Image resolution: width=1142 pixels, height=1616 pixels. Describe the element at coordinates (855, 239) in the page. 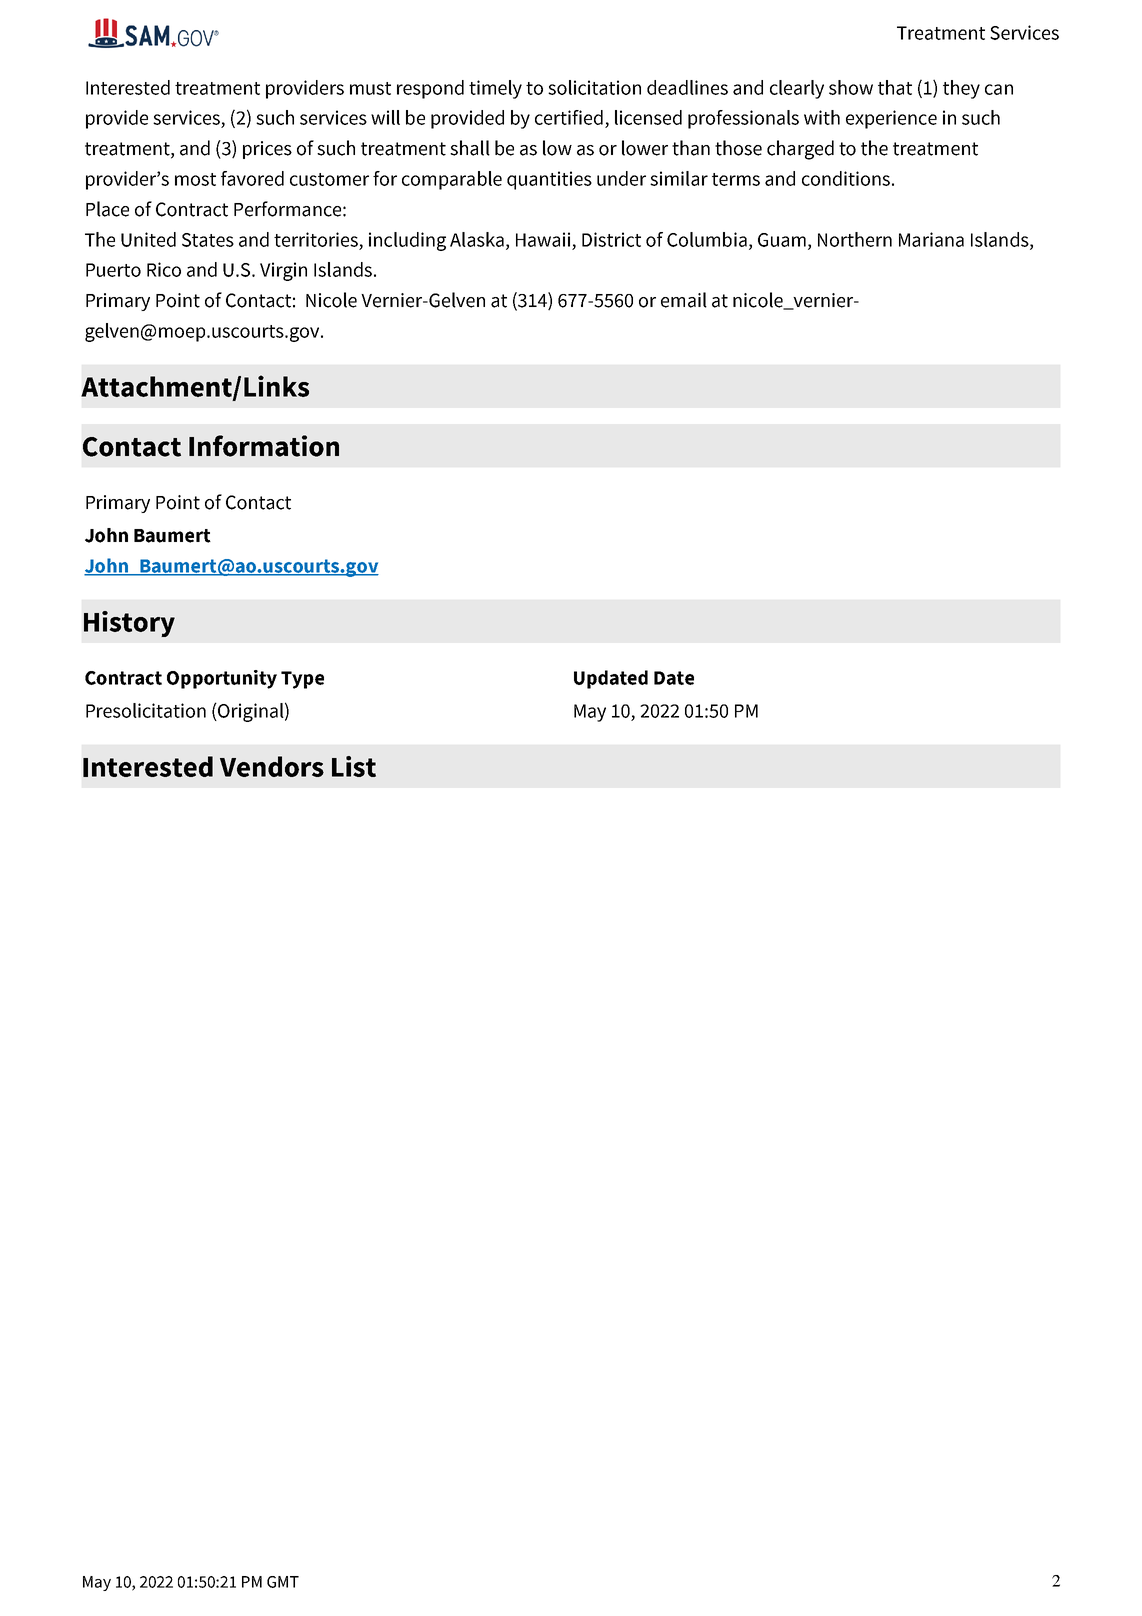

I see `Northern` at that location.
